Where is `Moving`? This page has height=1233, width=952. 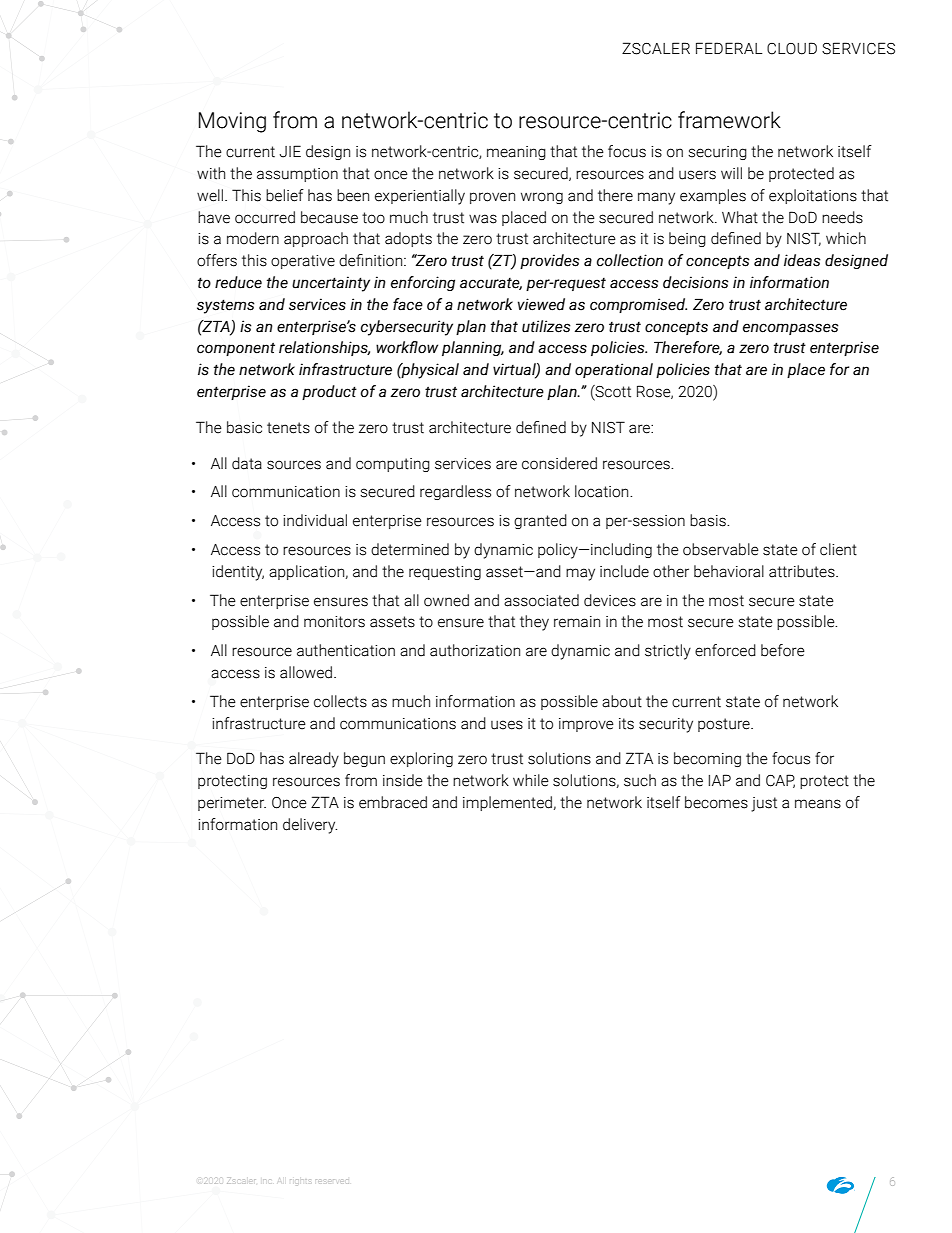
Moving is located at coordinates (232, 122).
